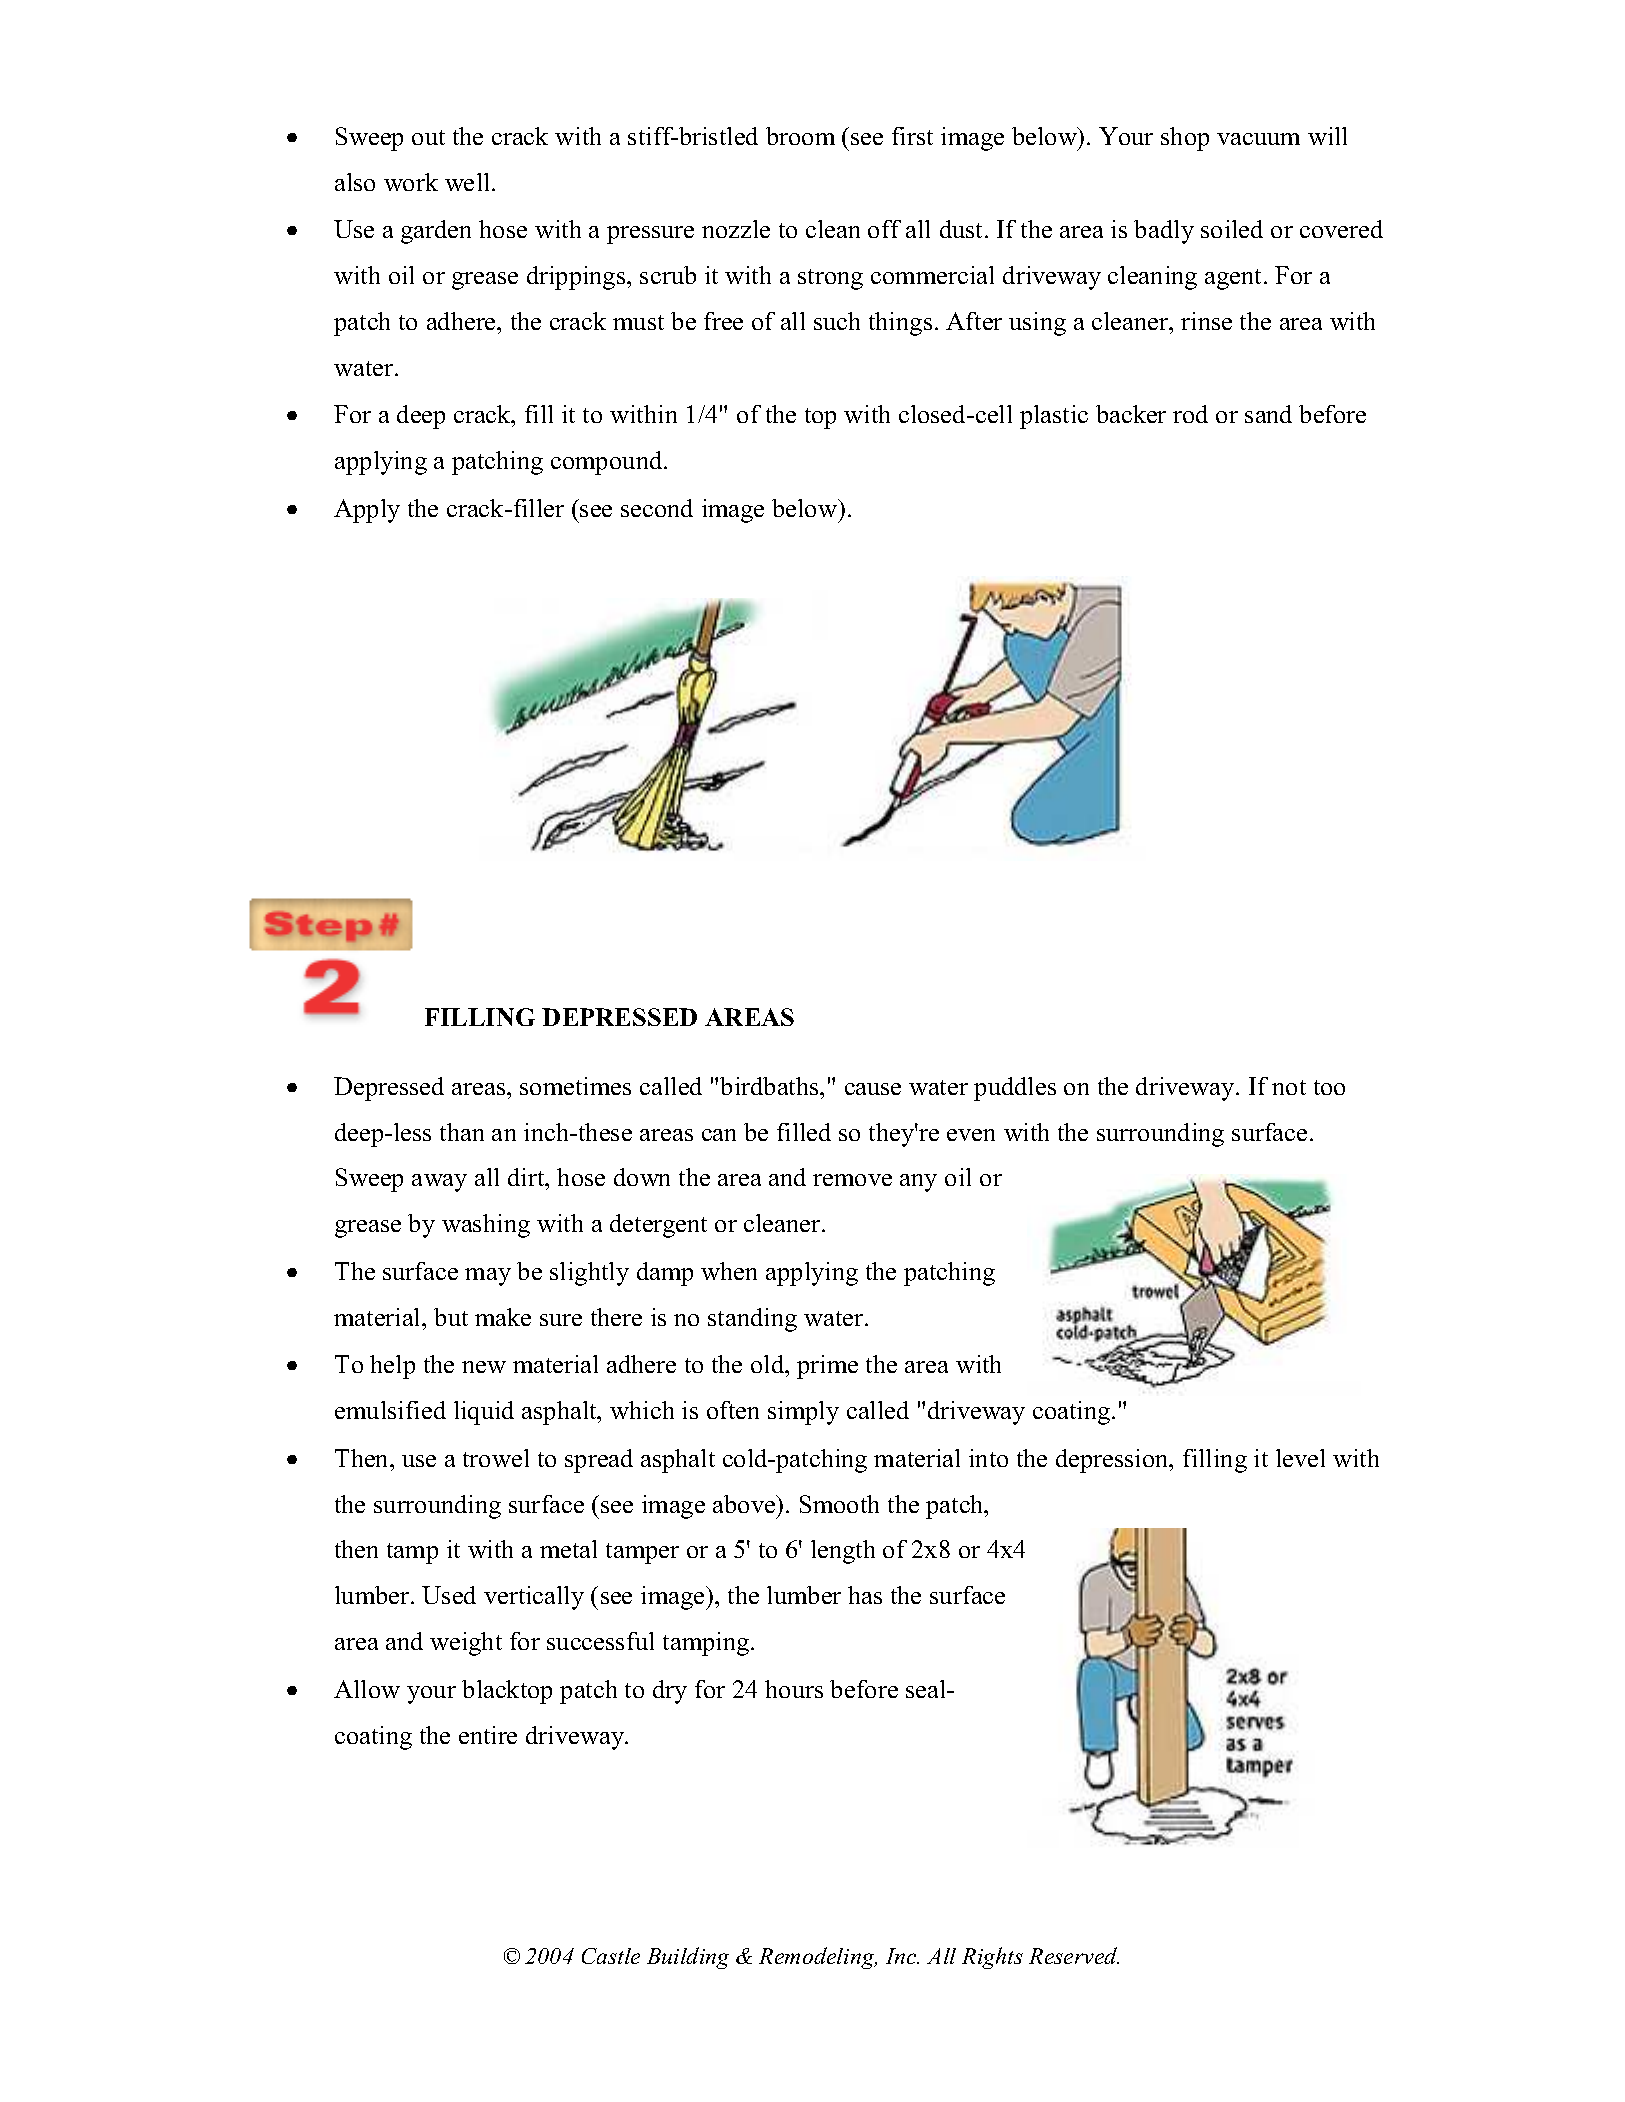 Image resolution: width=1625 pixels, height=2102 pixels. Describe the element at coordinates (873, 1089) in the screenshot. I see `cause` at that location.
